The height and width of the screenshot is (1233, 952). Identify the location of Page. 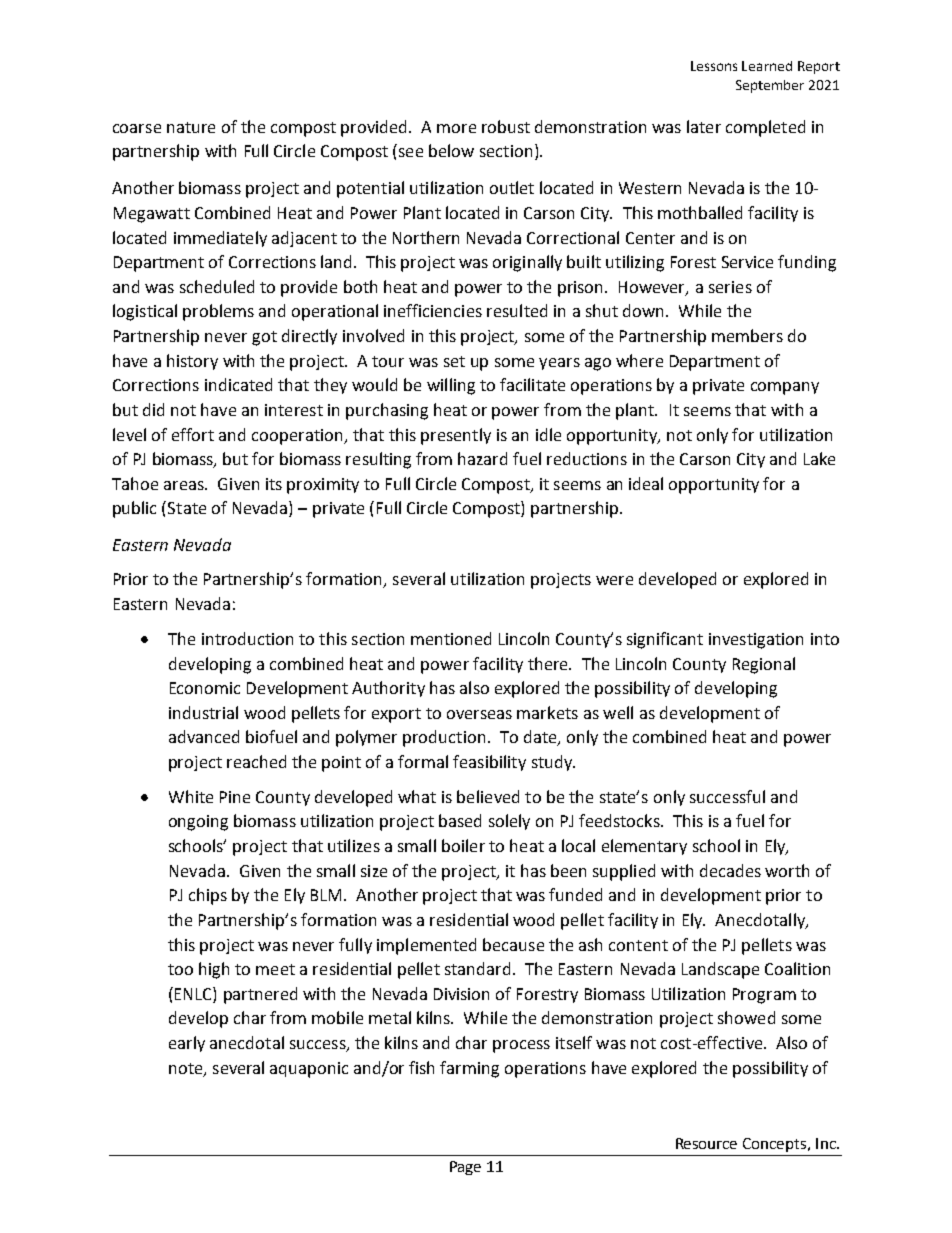
(465, 1168).
